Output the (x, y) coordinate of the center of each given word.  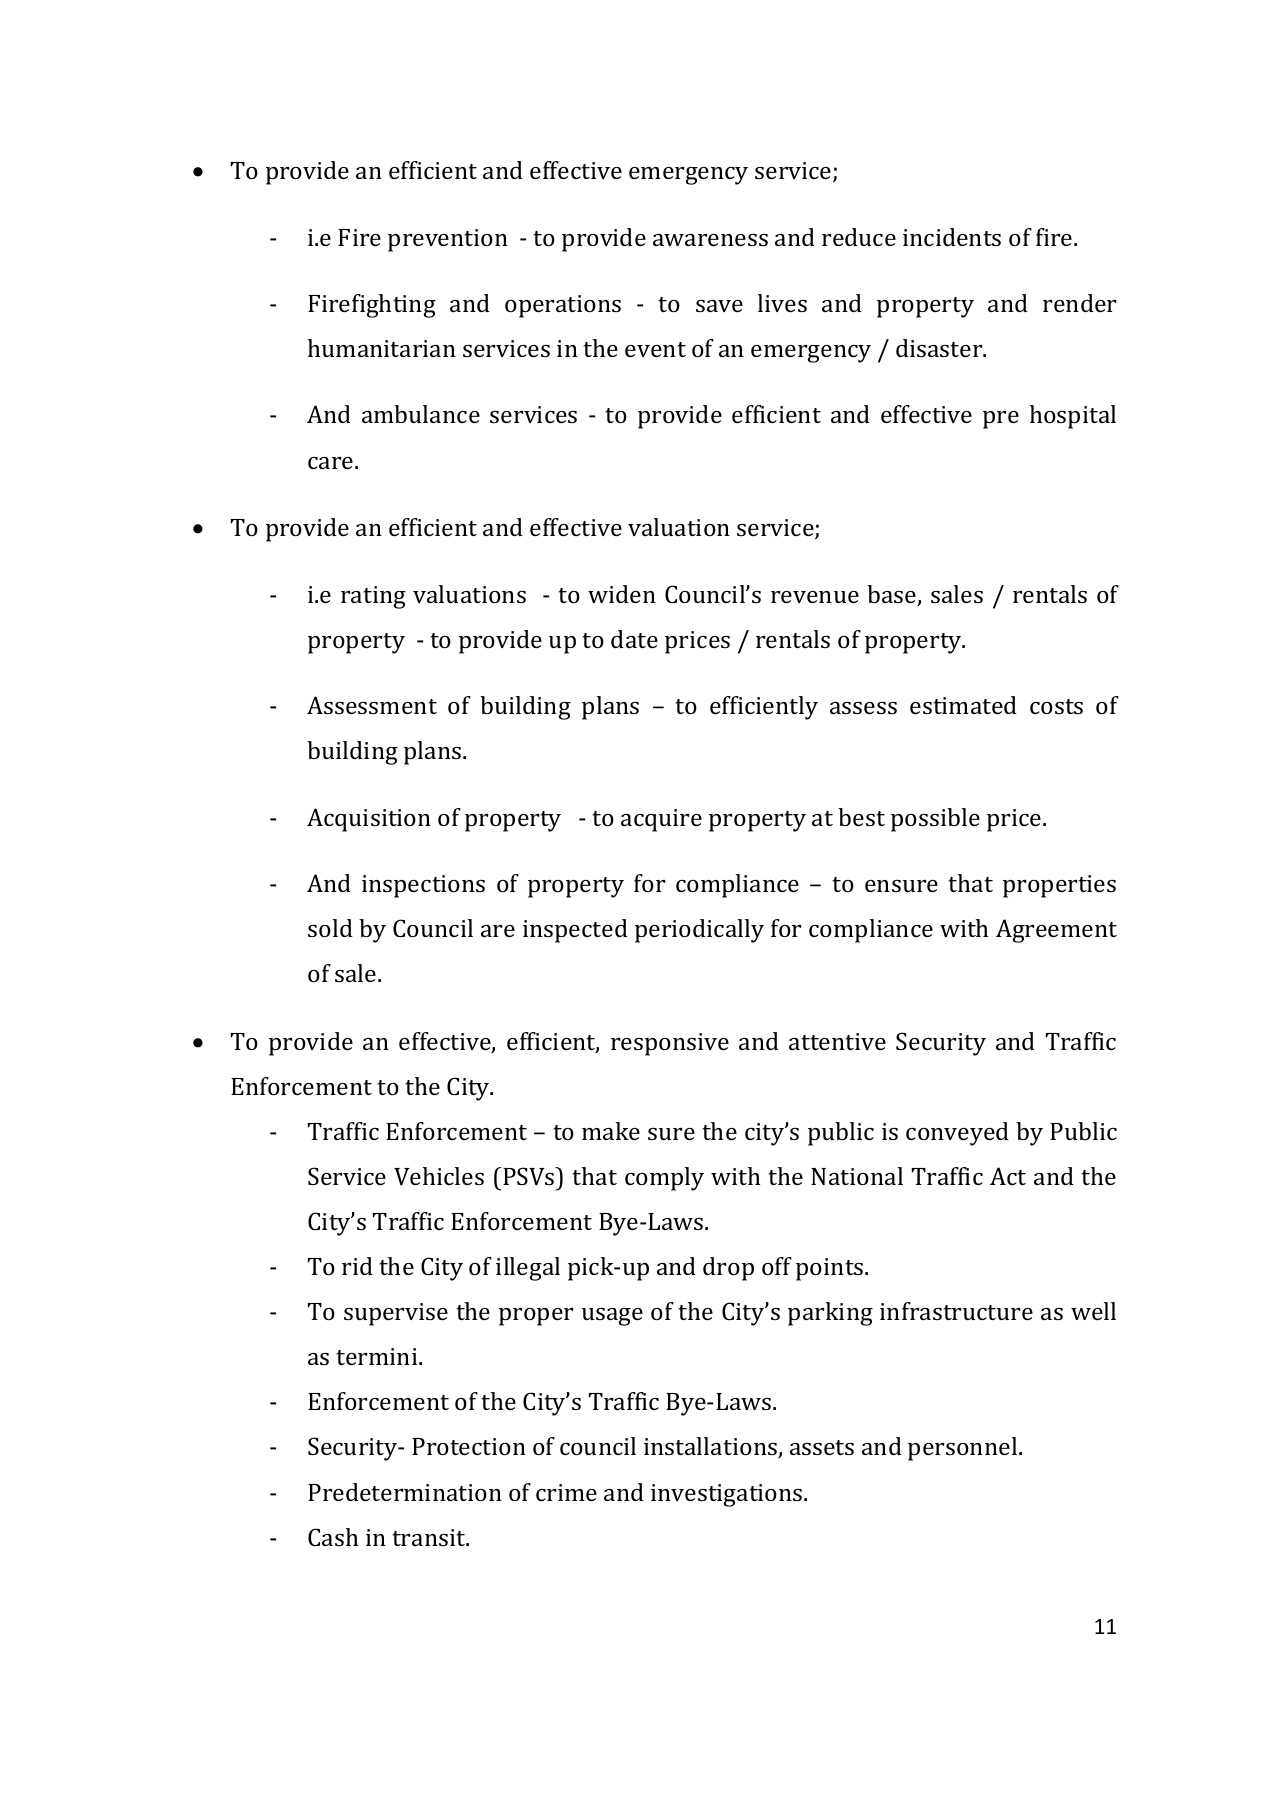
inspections (423, 886)
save (719, 306)
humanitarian (382, 348)
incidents (952, 237)
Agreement (1056, 931)
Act (1008, 1176)
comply (664, 1179)
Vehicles (439, 1176)
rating (373, 597)
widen (622, 594)
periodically (699, 931)
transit (430, 1537)
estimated (963, 705)
